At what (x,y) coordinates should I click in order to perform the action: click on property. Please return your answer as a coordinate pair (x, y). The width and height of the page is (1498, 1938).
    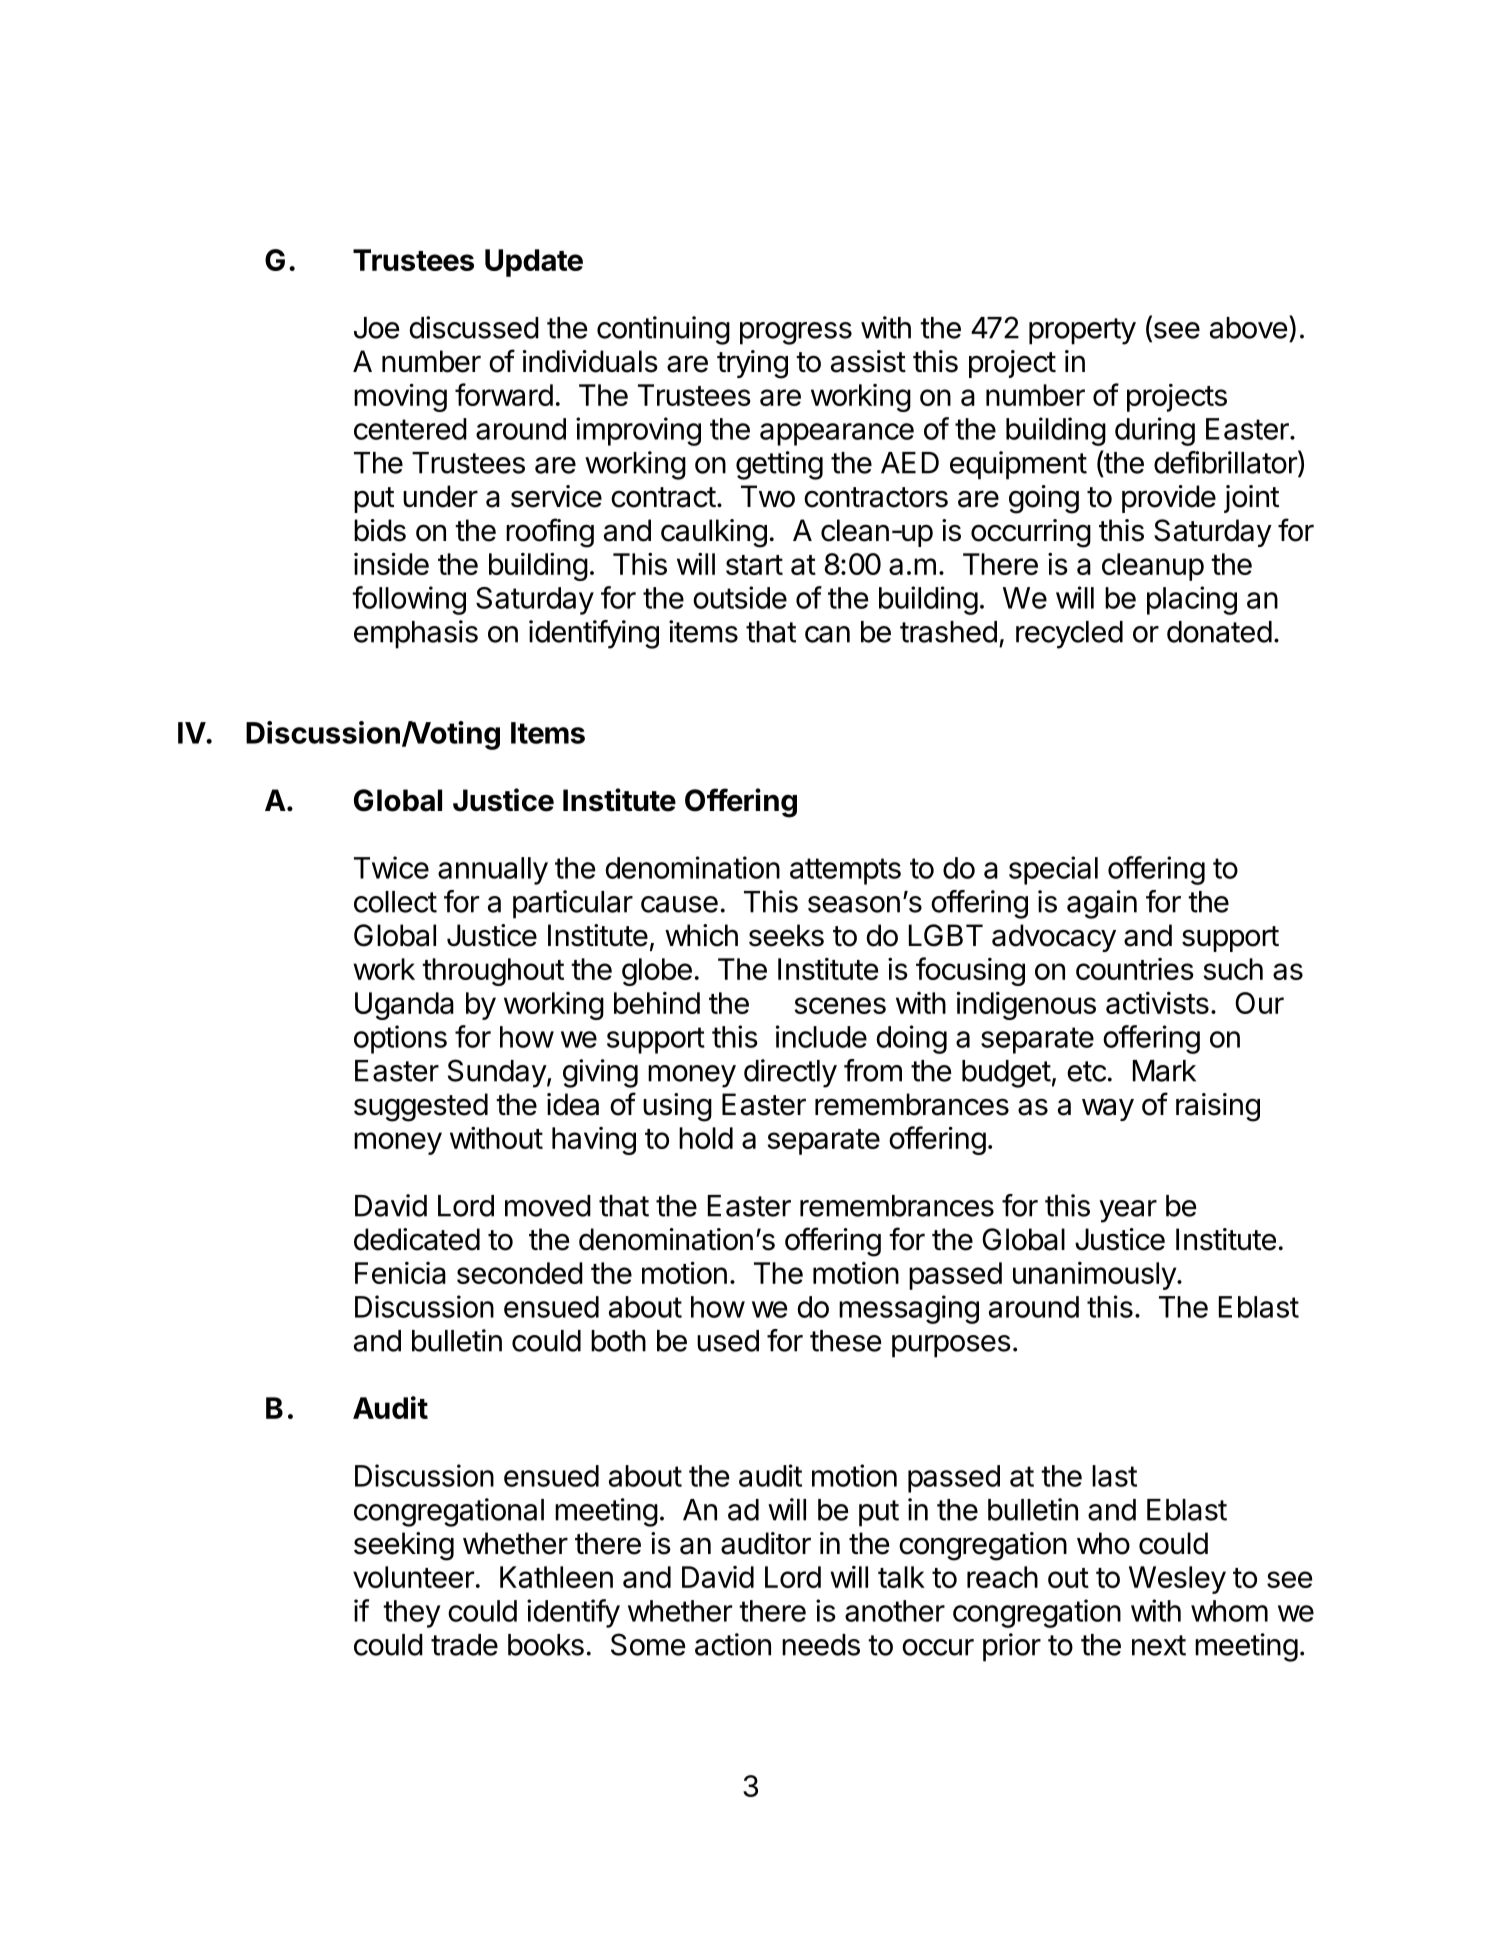
    Looking at the image, I should click on (1082, 331).
